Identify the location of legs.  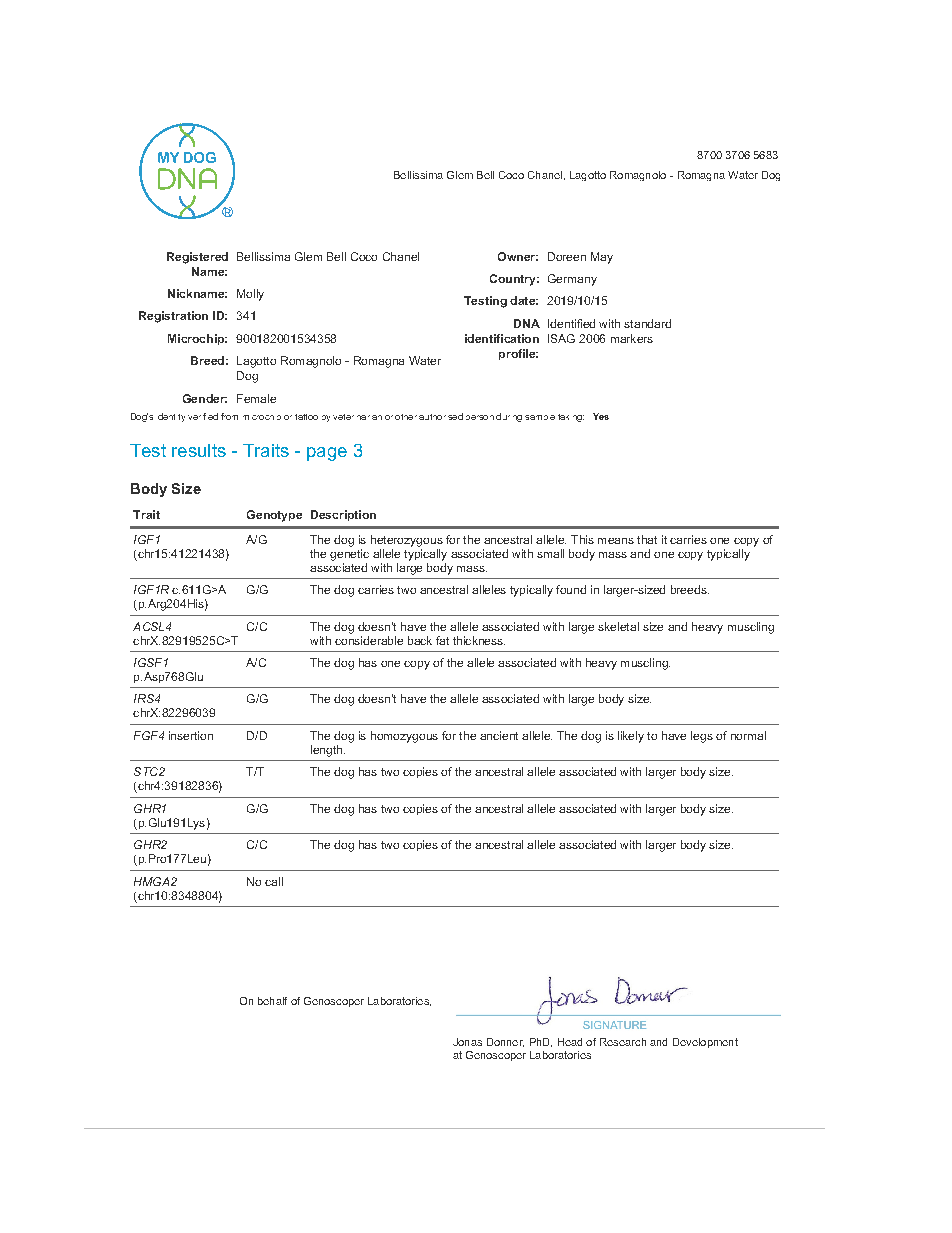
(702, 737).
